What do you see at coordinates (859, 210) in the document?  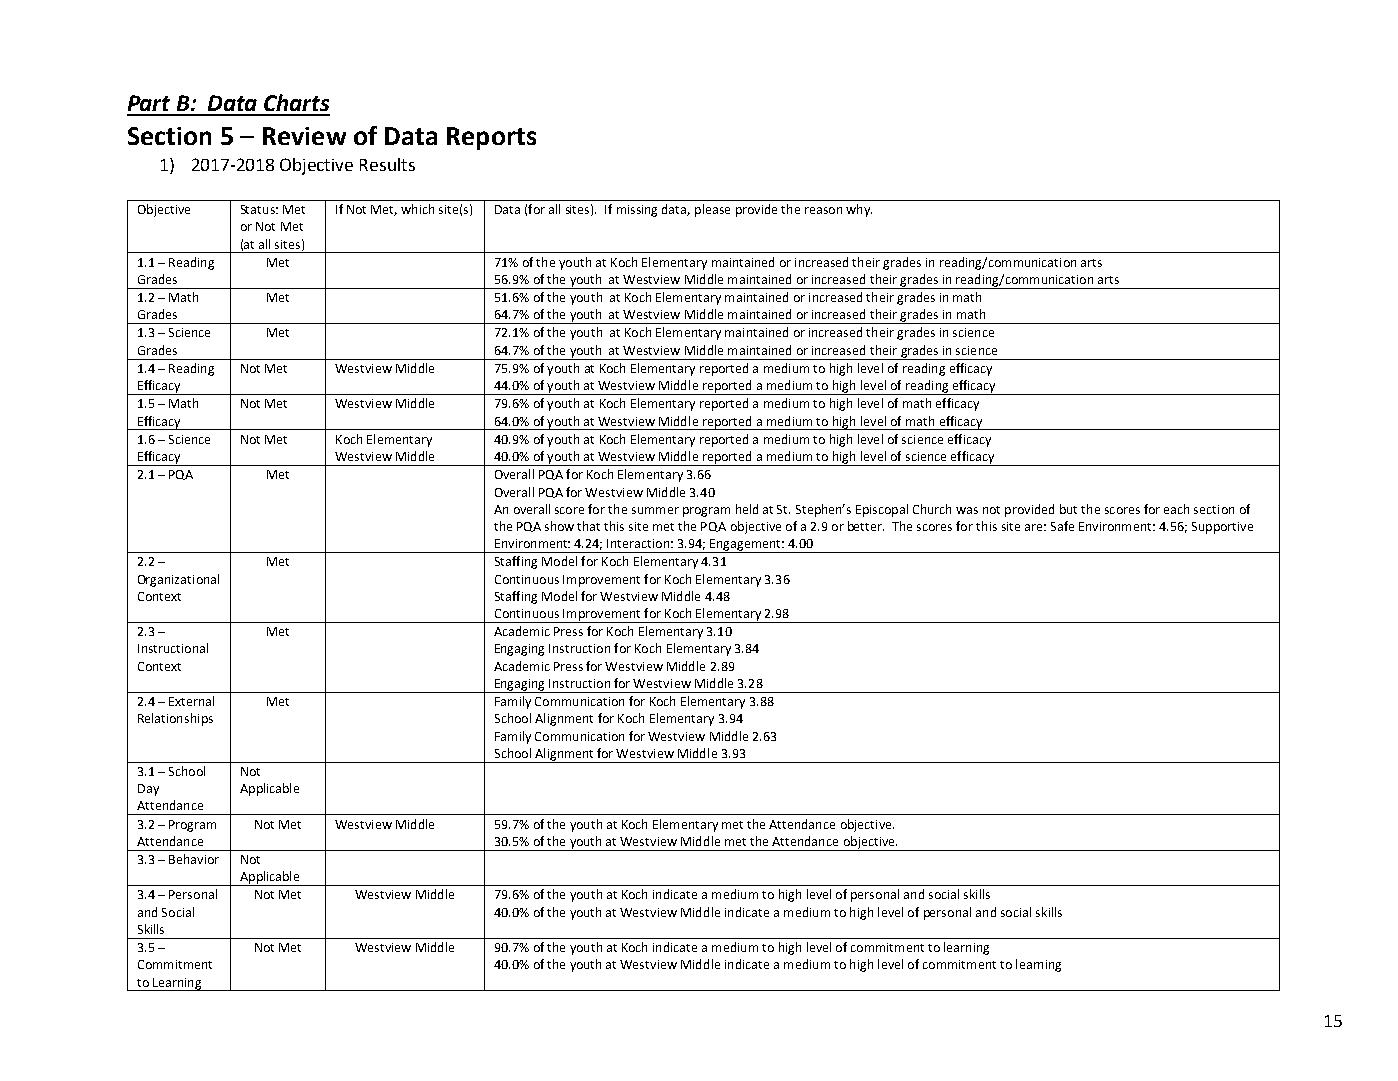 I see `why` at bounding box center [859, 210].
